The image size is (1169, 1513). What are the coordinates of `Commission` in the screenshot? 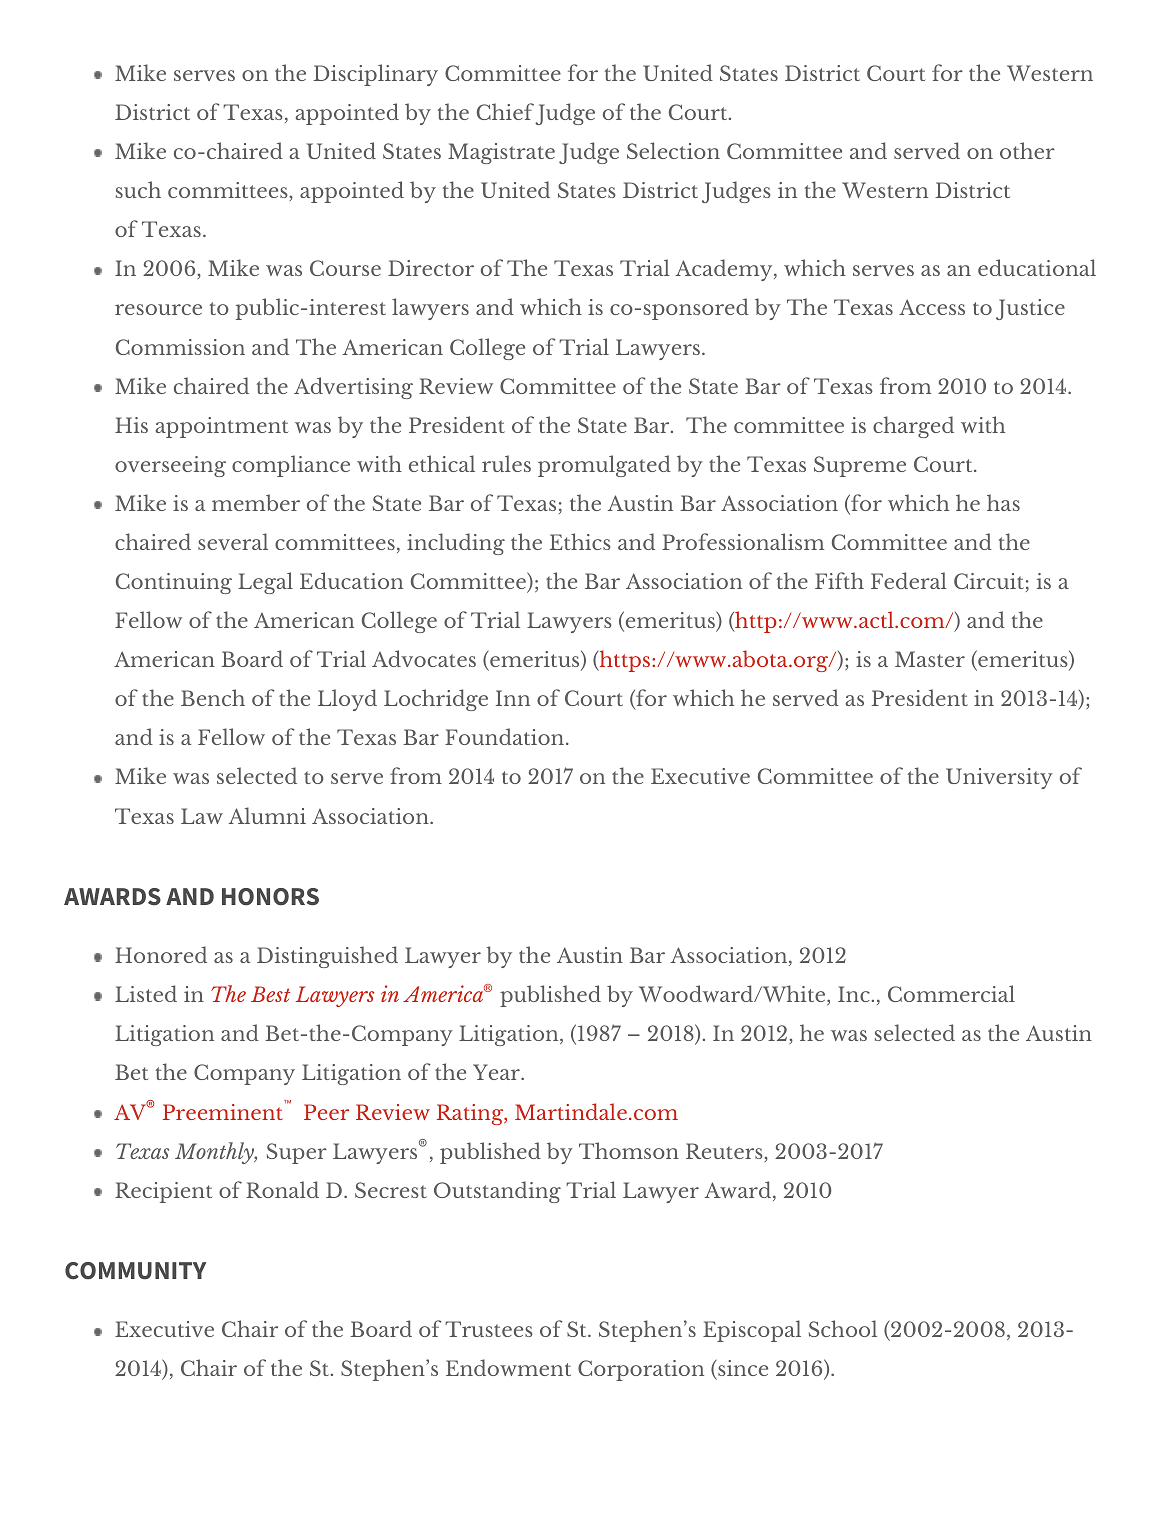 It's located at (180, 347).
